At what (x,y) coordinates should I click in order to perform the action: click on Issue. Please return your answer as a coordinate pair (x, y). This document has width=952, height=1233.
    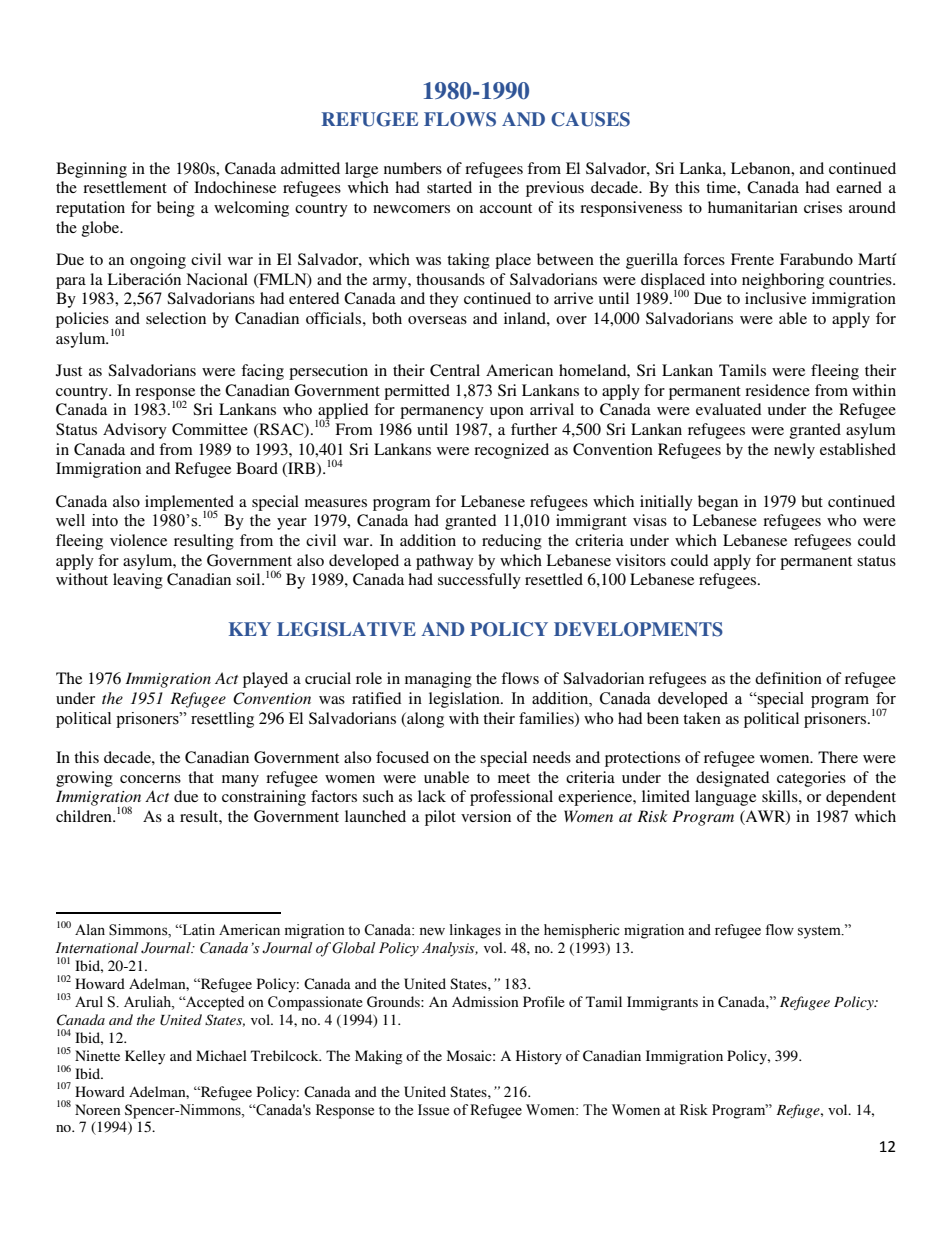
    Looking at the image, I should click on (433, 1110).
